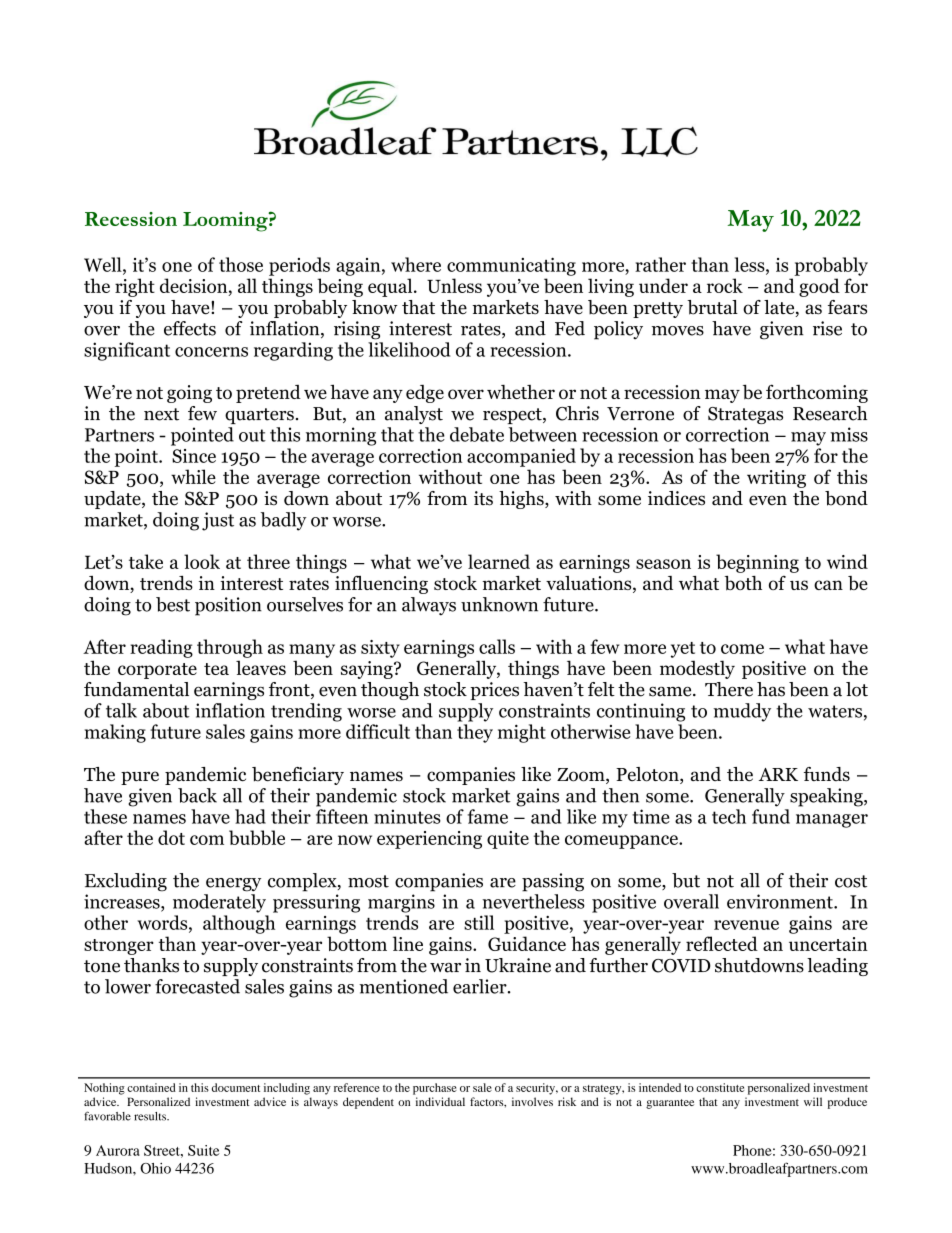  Describe the element at coordinates (440, 1101) in the screenshot. I see `individual` at that location.
